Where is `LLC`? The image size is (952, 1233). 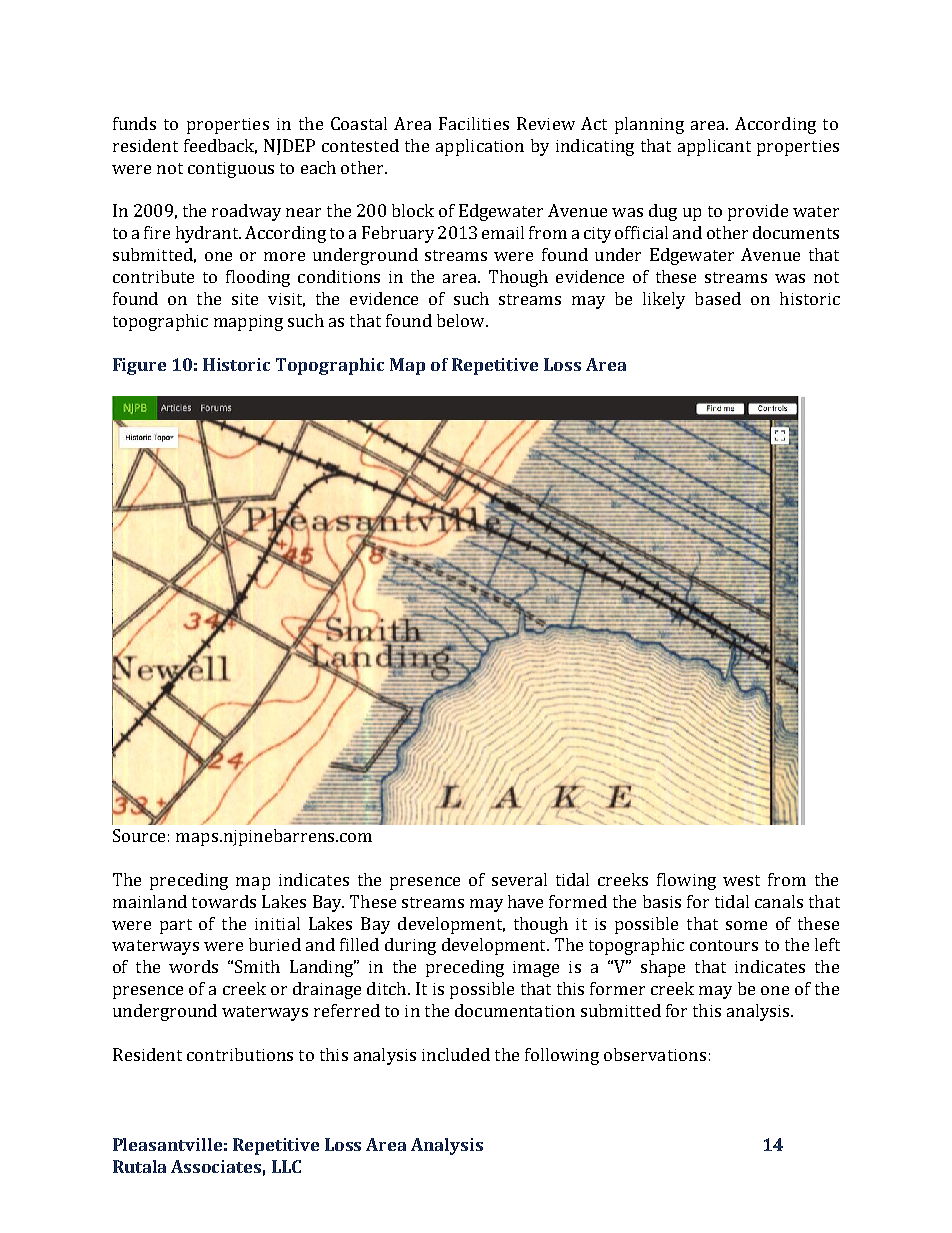 LLC is located at coordinates (286, 1166).
